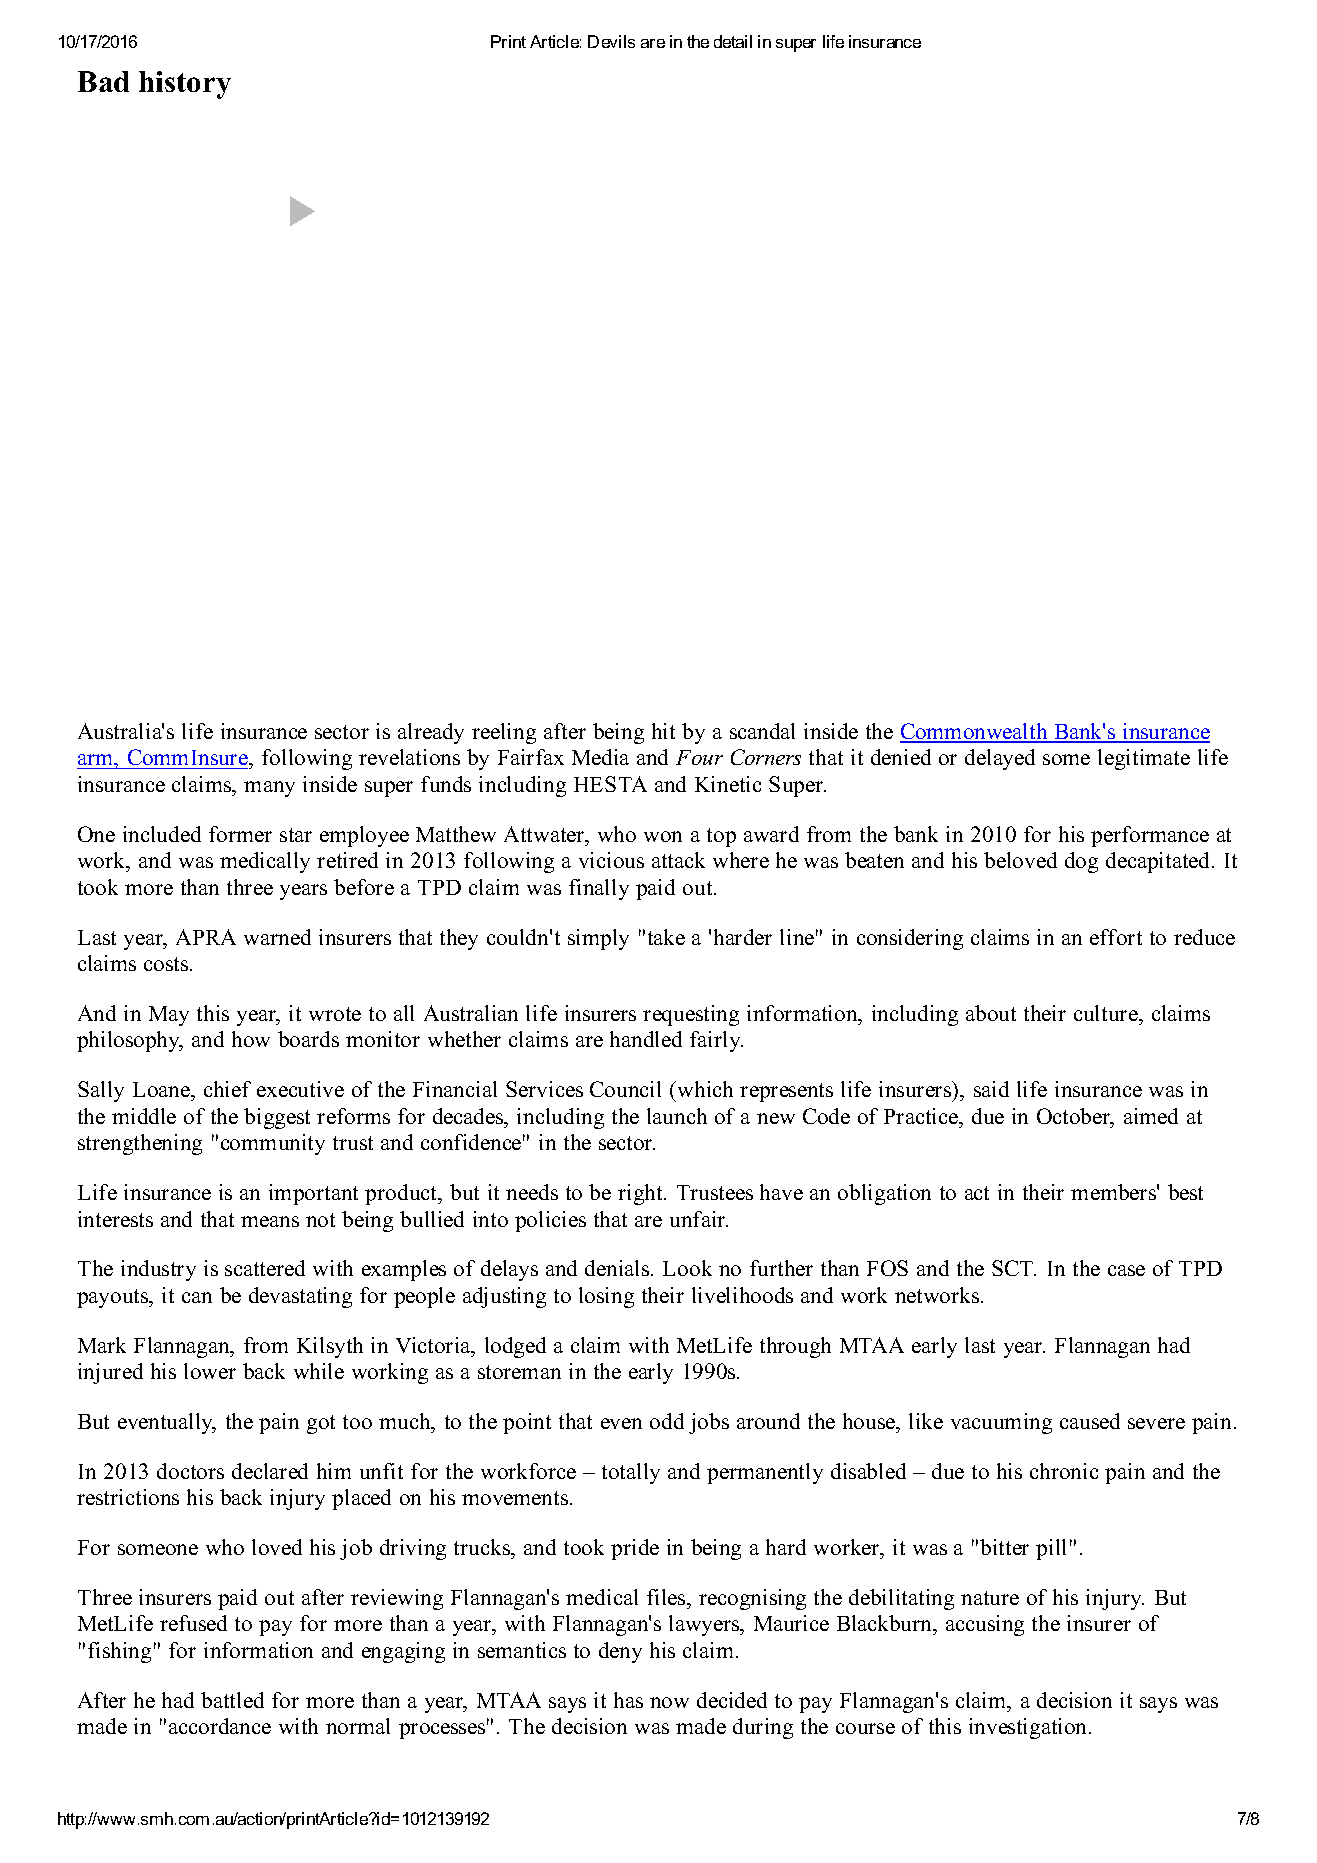 Image resolution: width=1317 pixels, height=1863 pixels. Describe the element at coordinates (240, 834) in the screenshot. I see `former` at that location.
